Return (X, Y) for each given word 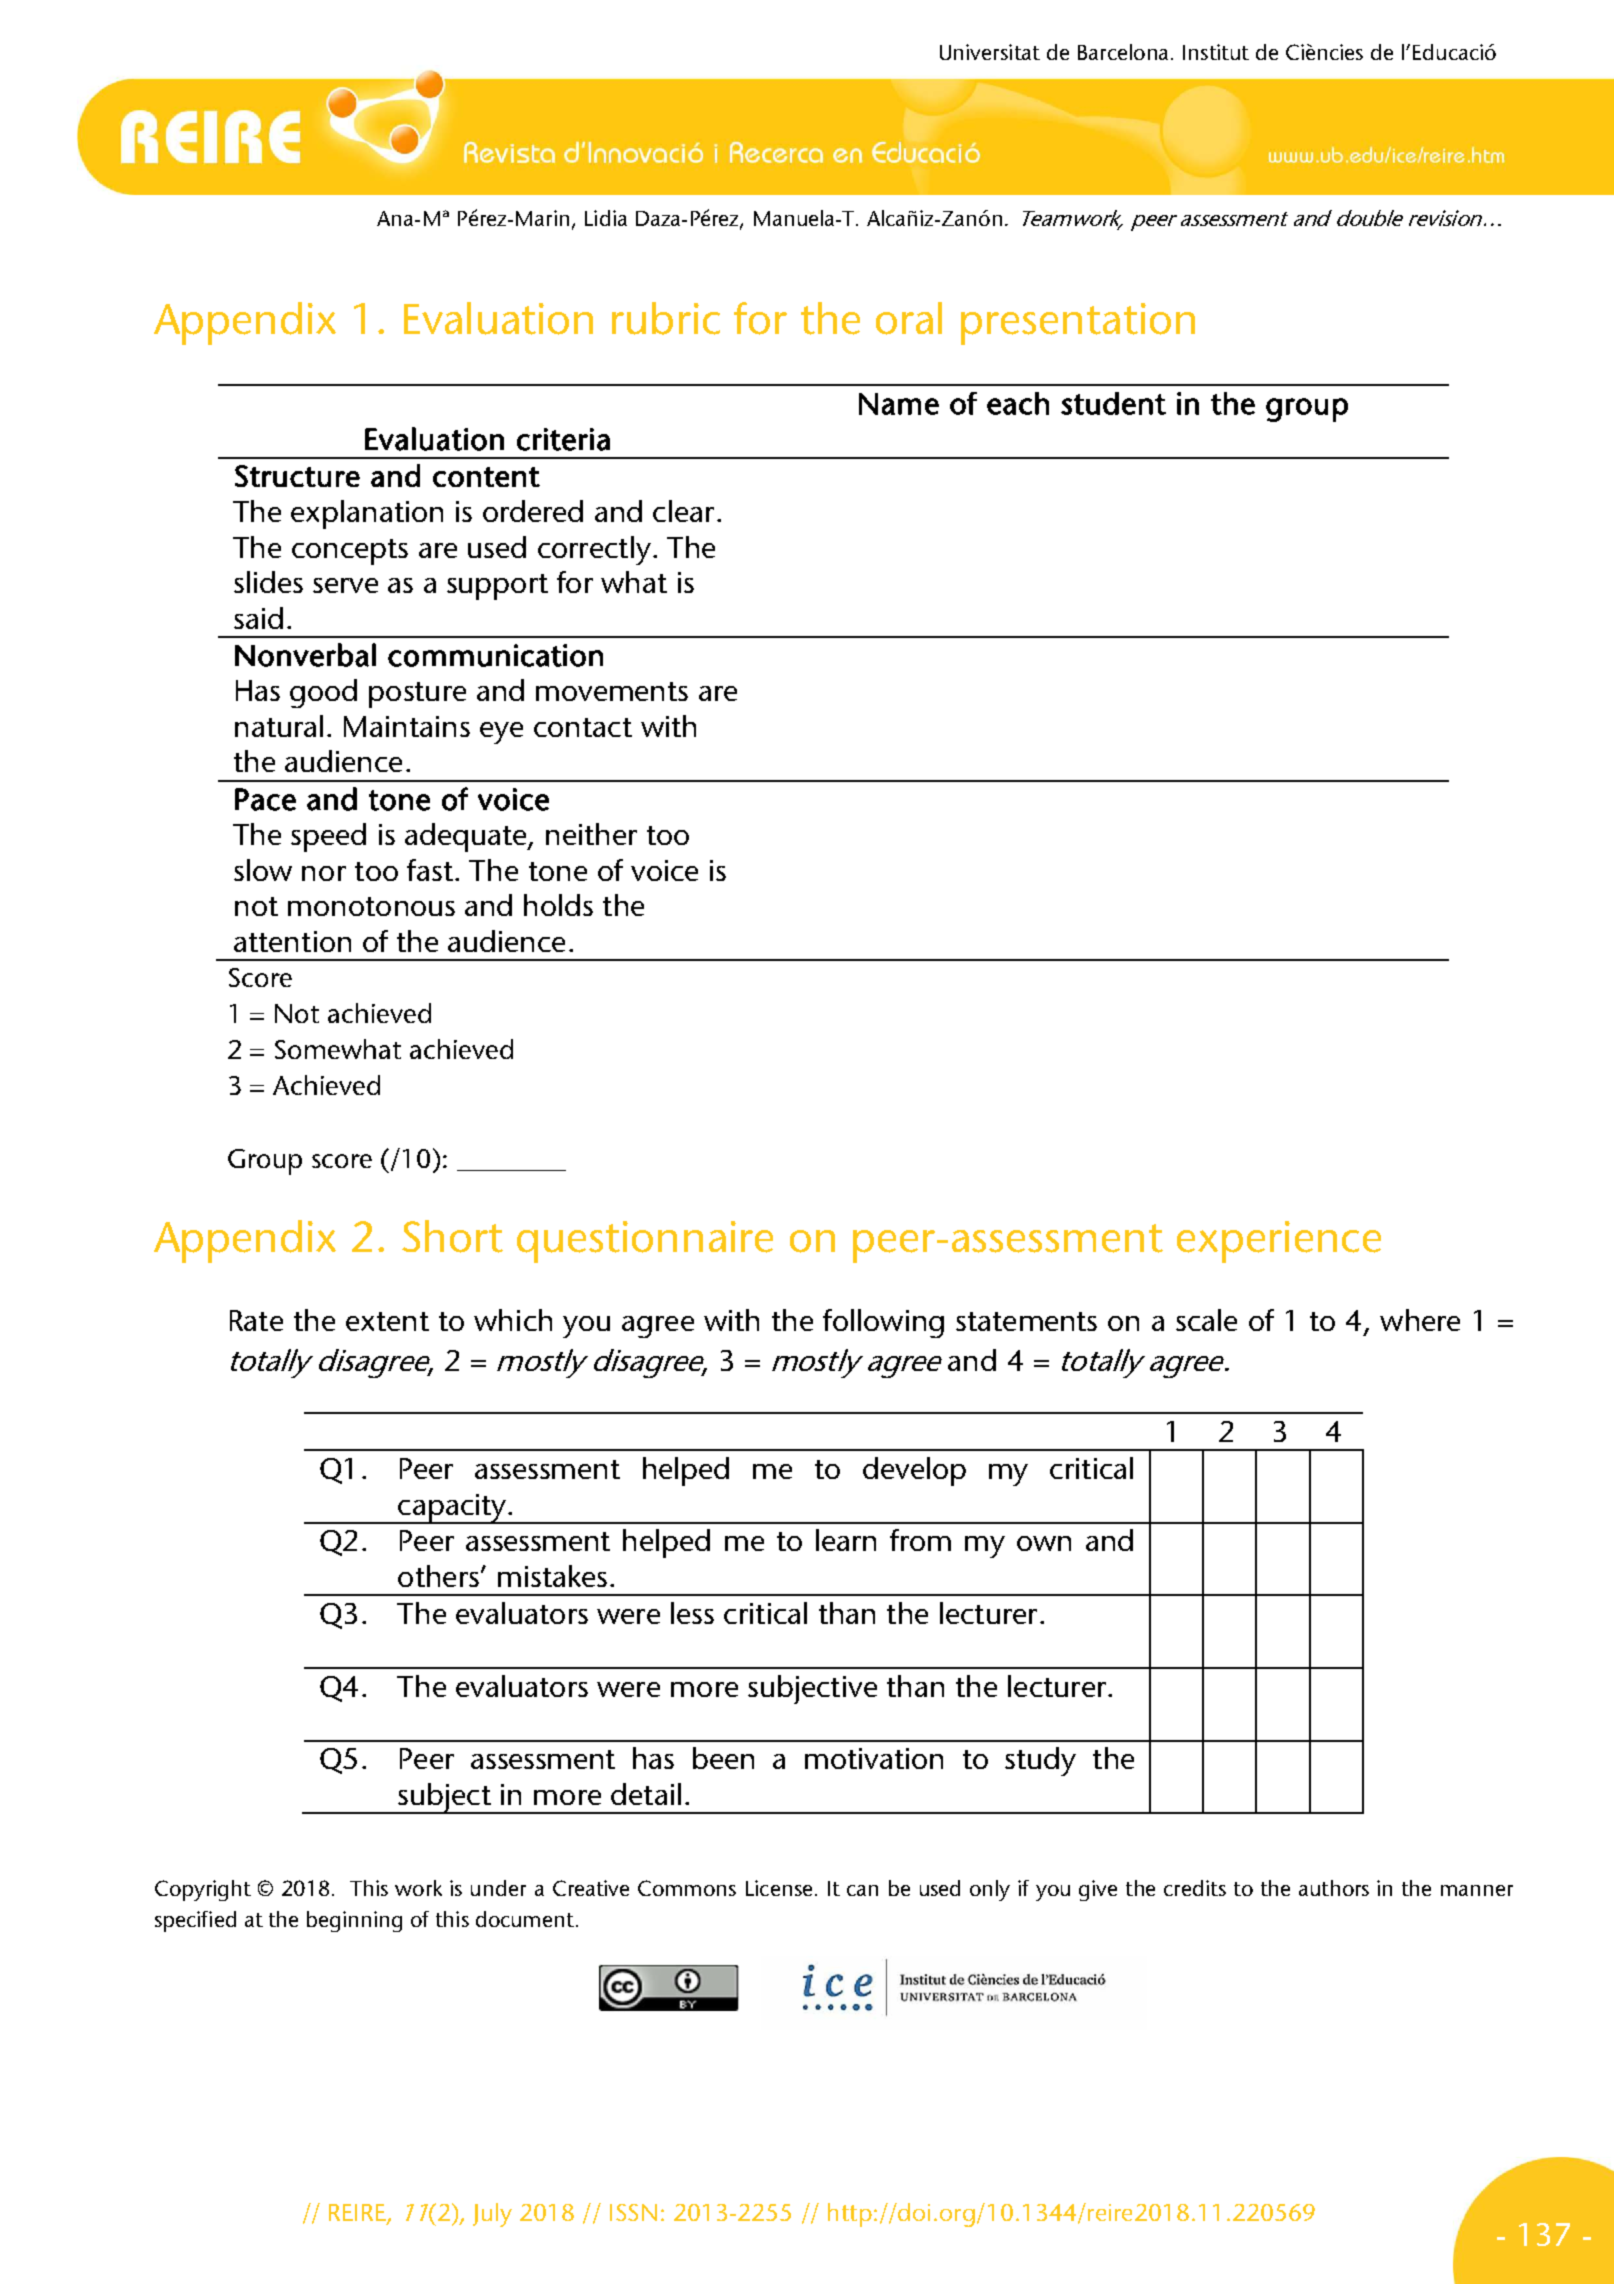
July (492, 2215)
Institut (1216, 52)
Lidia (606, 218)
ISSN (633, 2212)
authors (1334, 1888)
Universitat (990, 52)
